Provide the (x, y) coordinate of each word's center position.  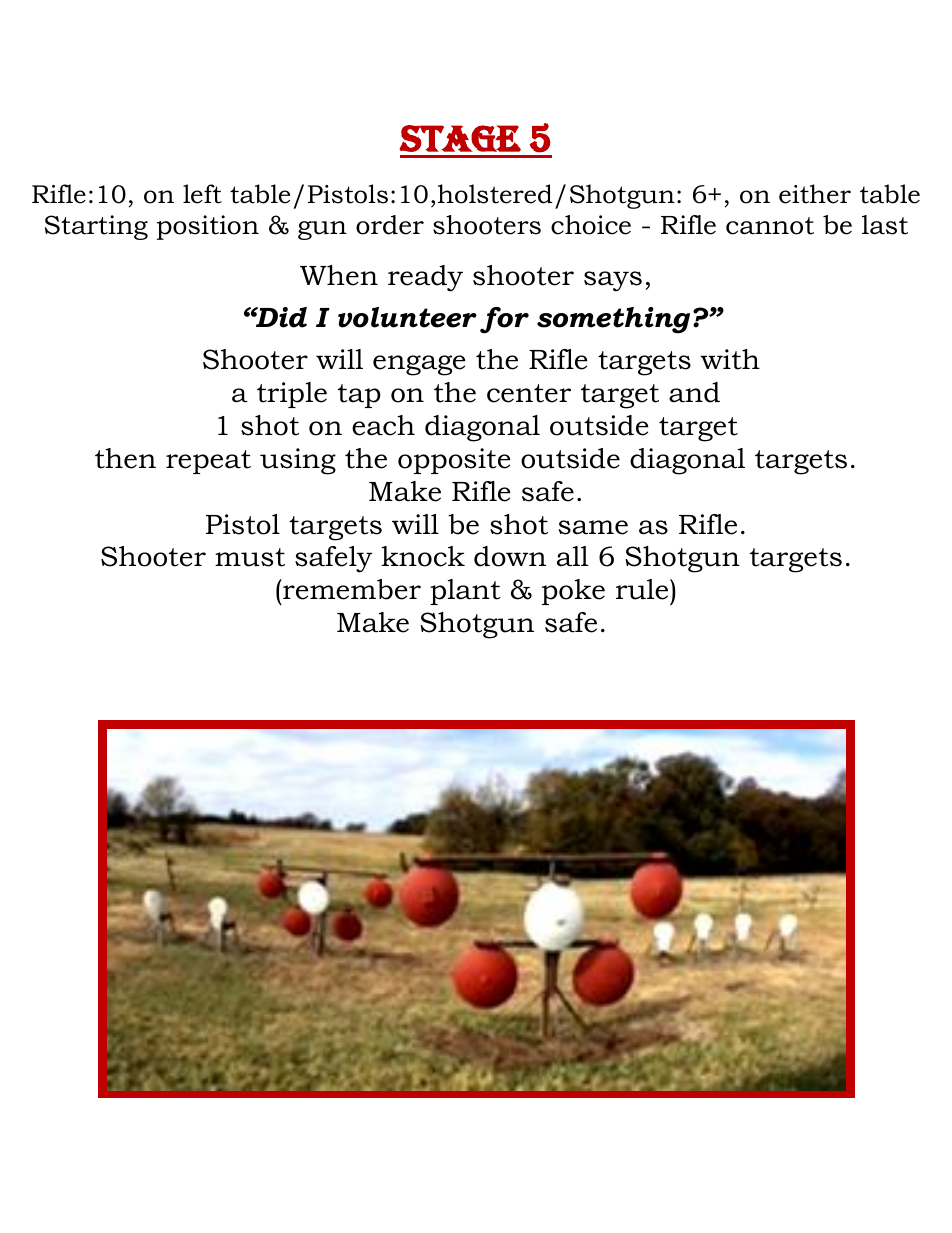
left (202, 194)
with (730, 359)
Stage (460, 138)
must (250, 557)
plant (465, 592)
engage (419, 365)
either (815, 194)
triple (292, 395)
